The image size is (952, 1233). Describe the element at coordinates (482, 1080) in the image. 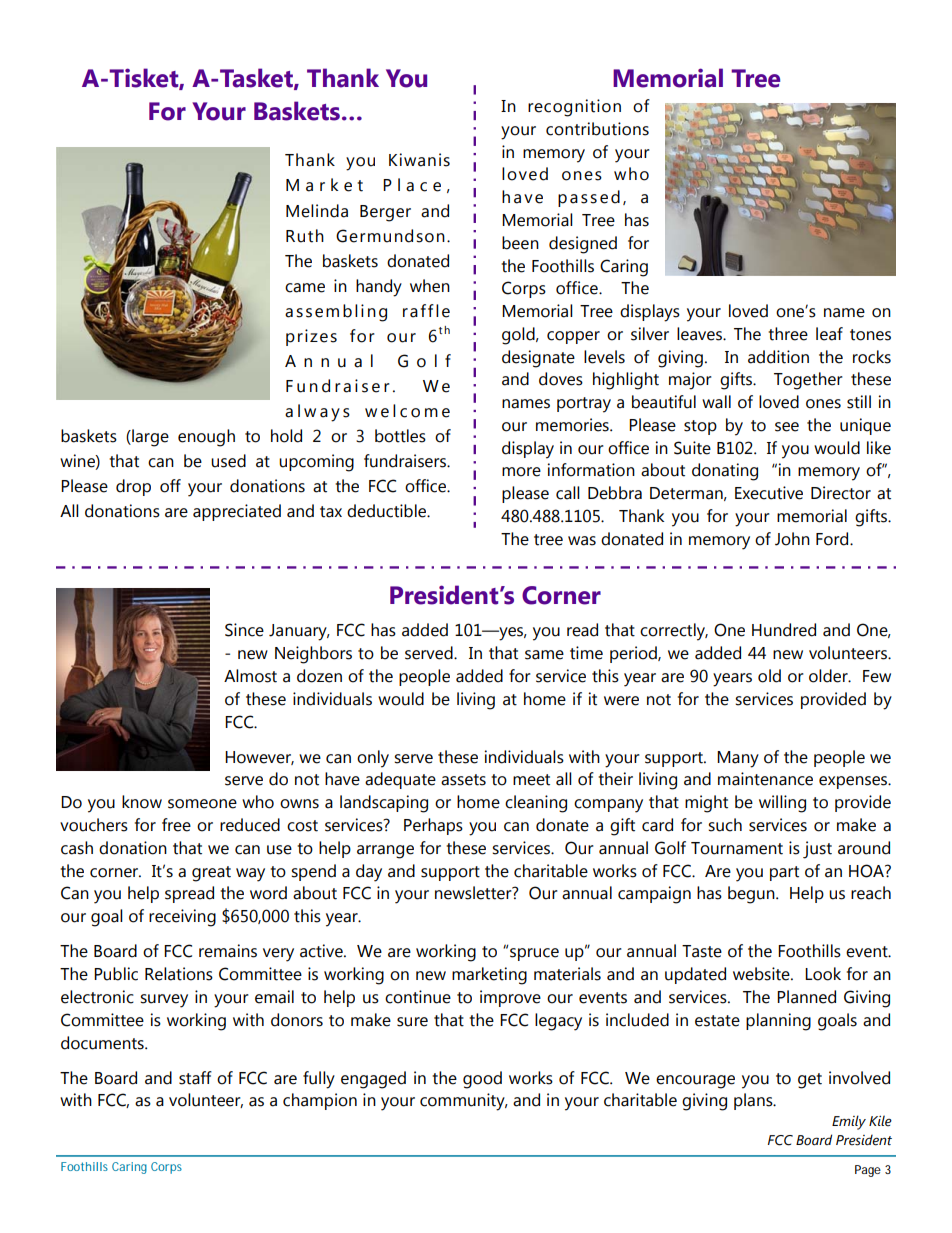

I see `good` at that location.
